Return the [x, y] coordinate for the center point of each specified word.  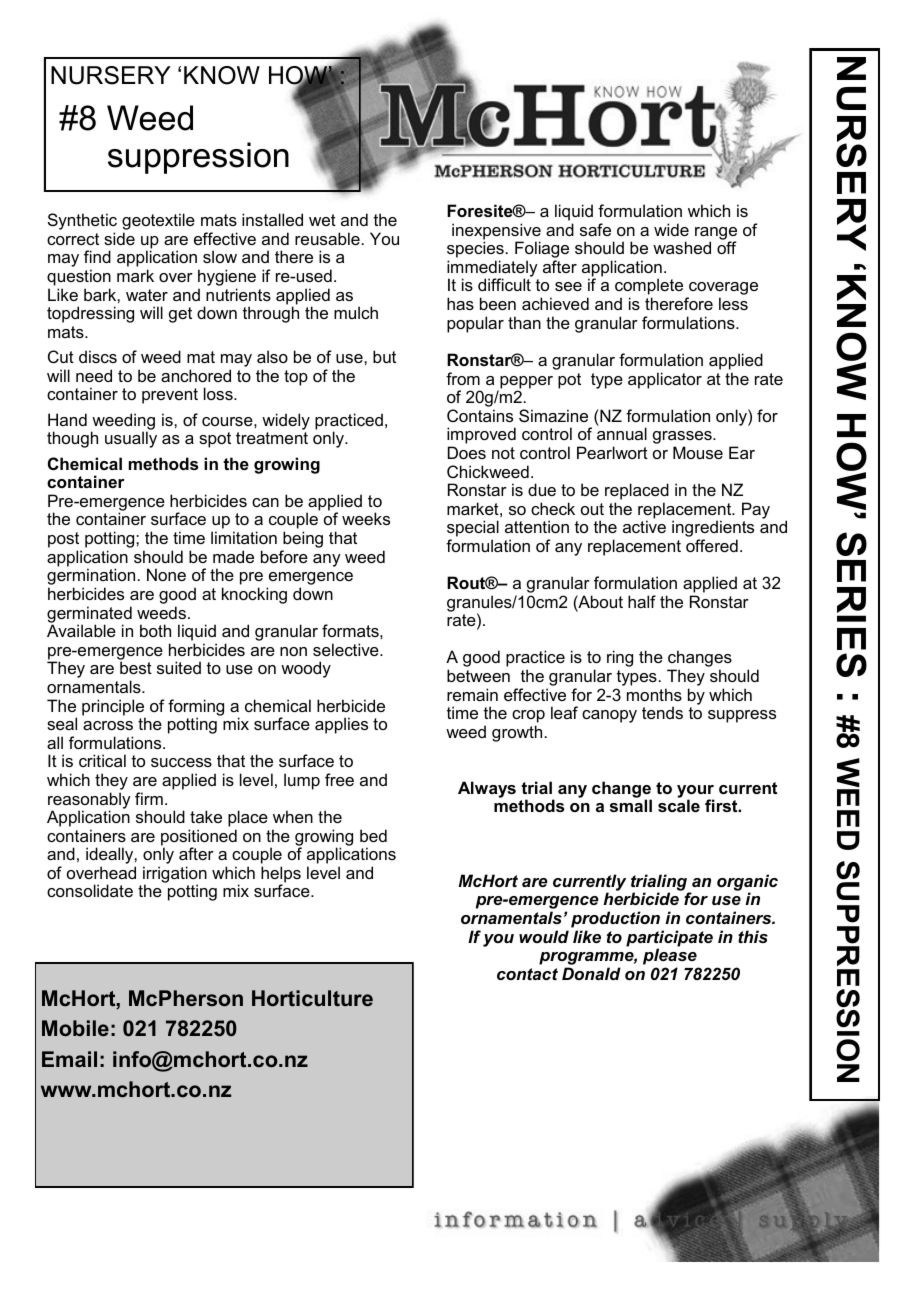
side [119, 238]
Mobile [75, 1028]
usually [131, 439]
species [475, 251]
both [155, 630]
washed [682, 247]
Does [467, 452]
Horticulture [312, 998]
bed [373, 835]
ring [620, 658]
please [670, 956]
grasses [683, 439]
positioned [199, 838]
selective [347, 649]
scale [679, 805]
